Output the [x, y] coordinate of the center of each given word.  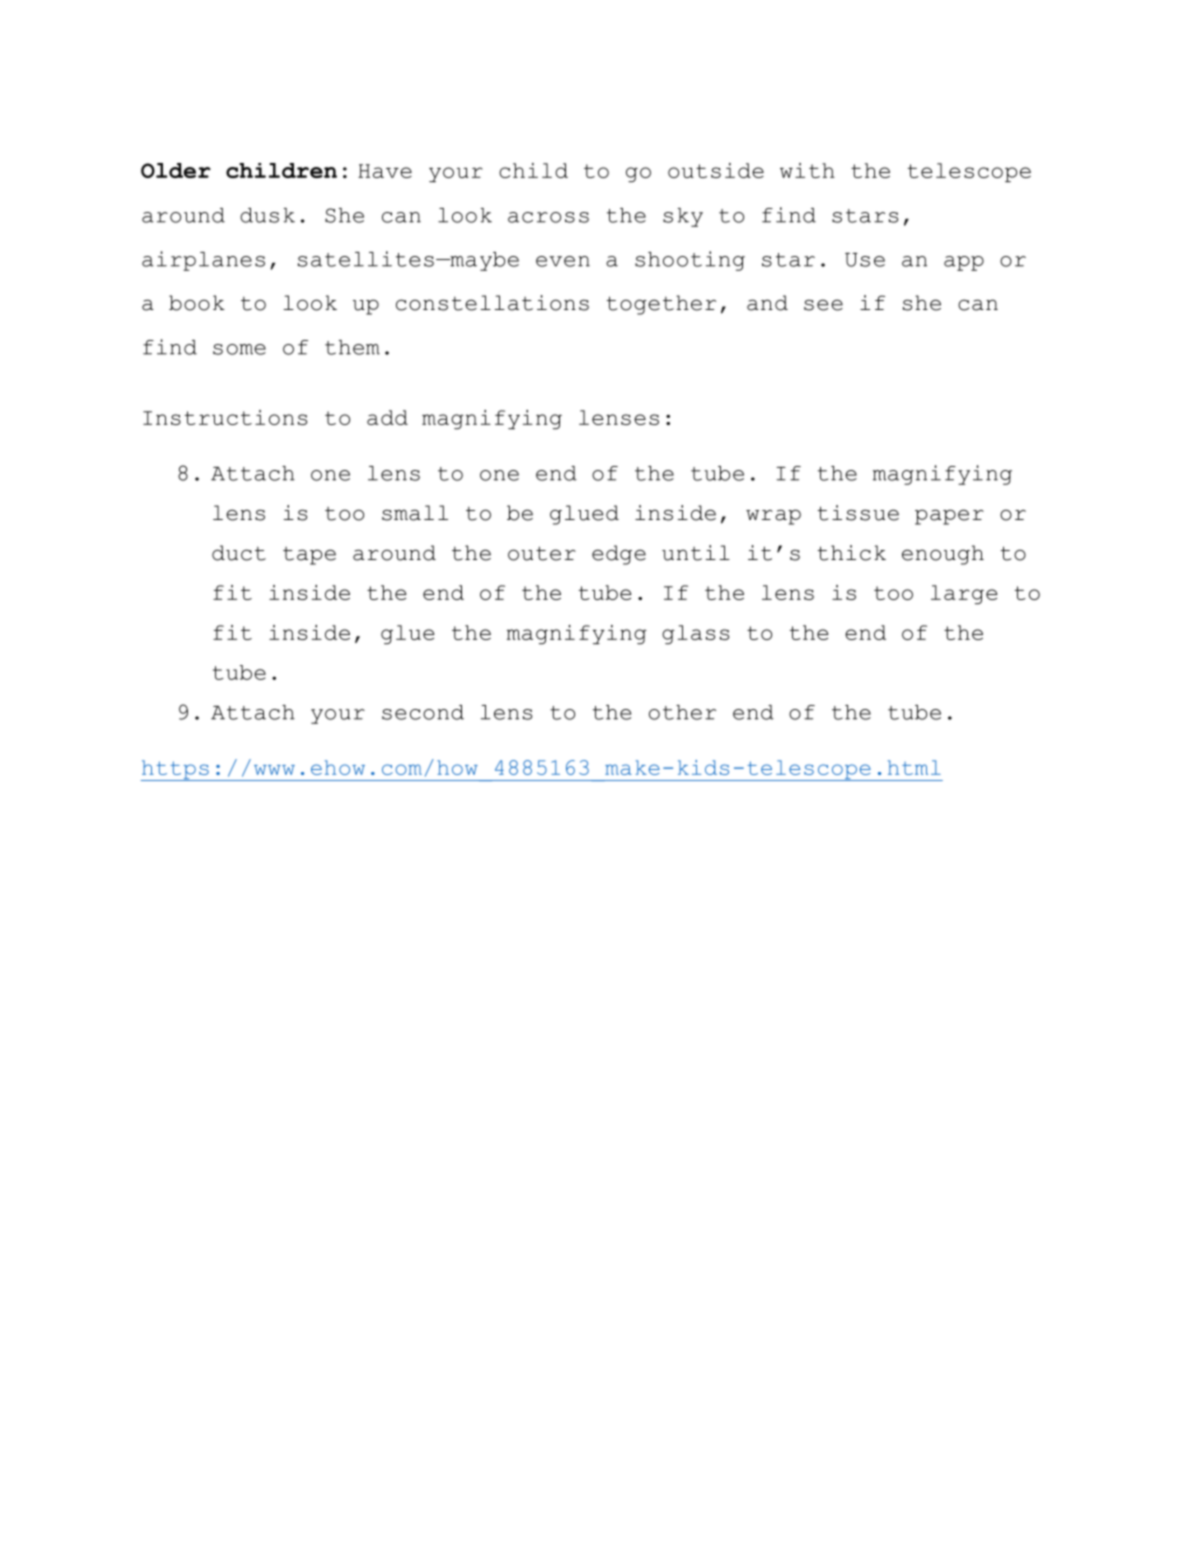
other [682, 712]
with [807, 170]
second [423, 712]
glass [695, 634]
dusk [267, 215]
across [548, 217]
